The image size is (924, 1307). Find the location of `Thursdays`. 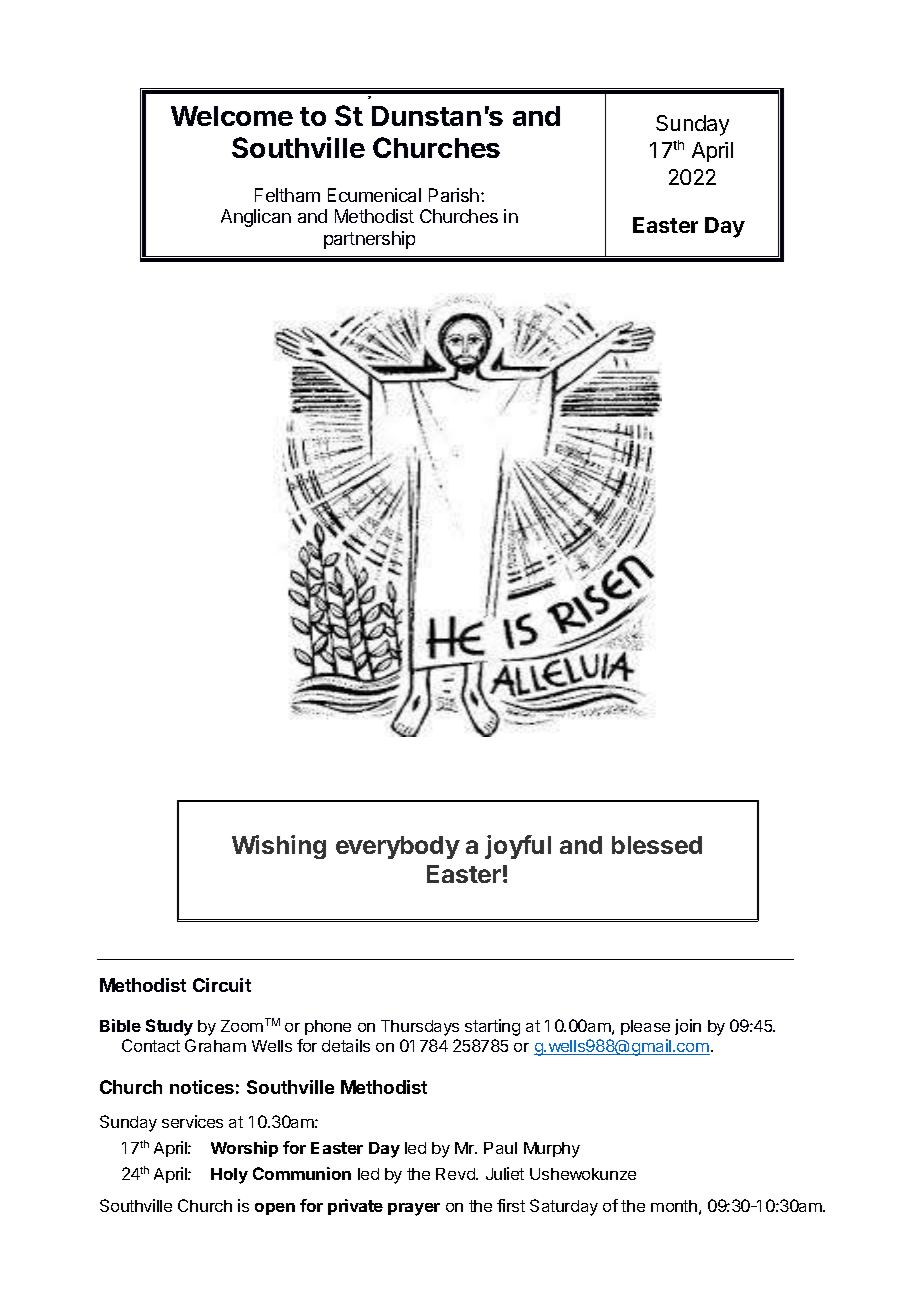

Thursdays is located at coordinates (420, 1028).
